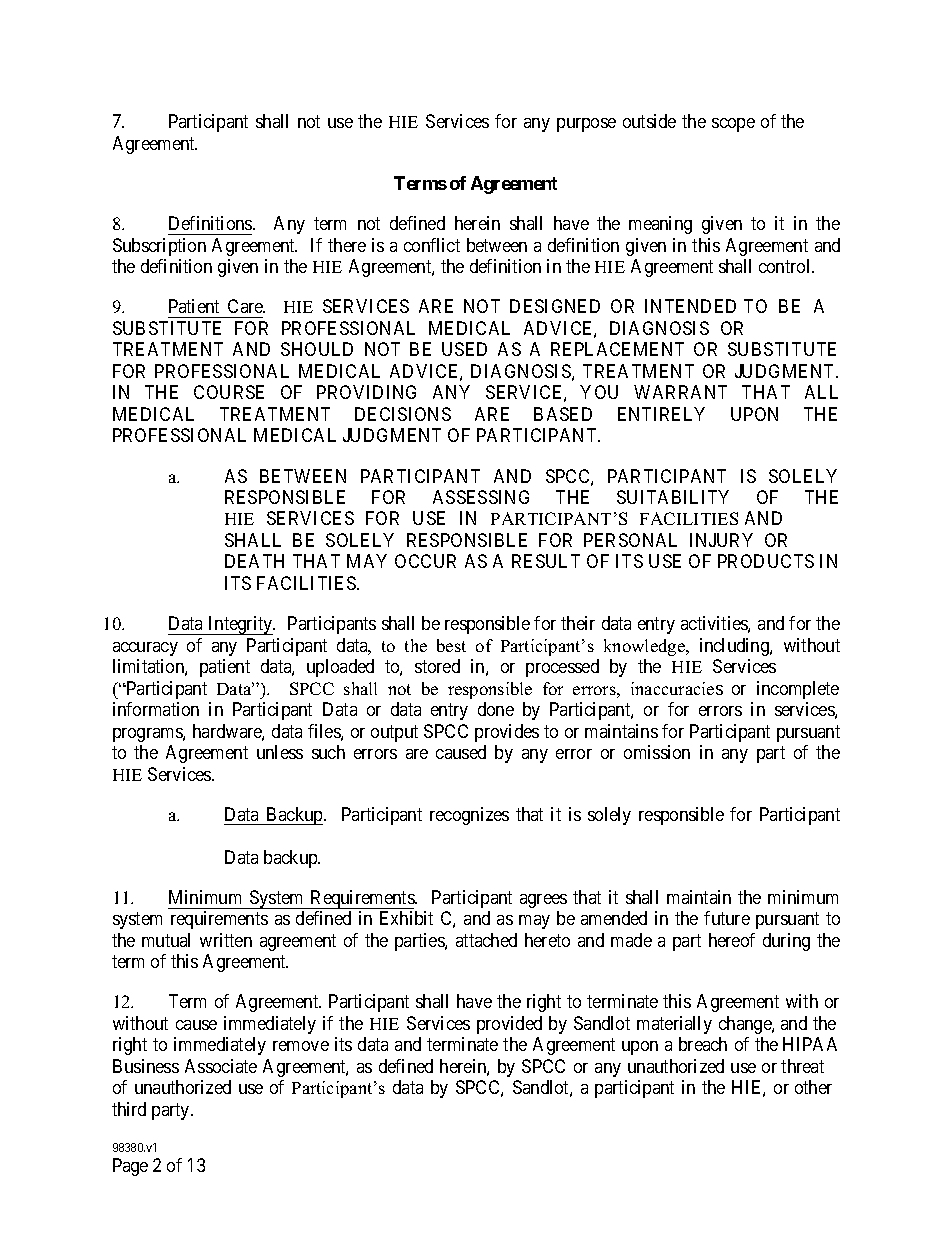 Image resolution: width=952 pixels, height=1233 pixels. Describe the element at coordinates (733, 125) in the screenshot. I see `scope` at that location.
